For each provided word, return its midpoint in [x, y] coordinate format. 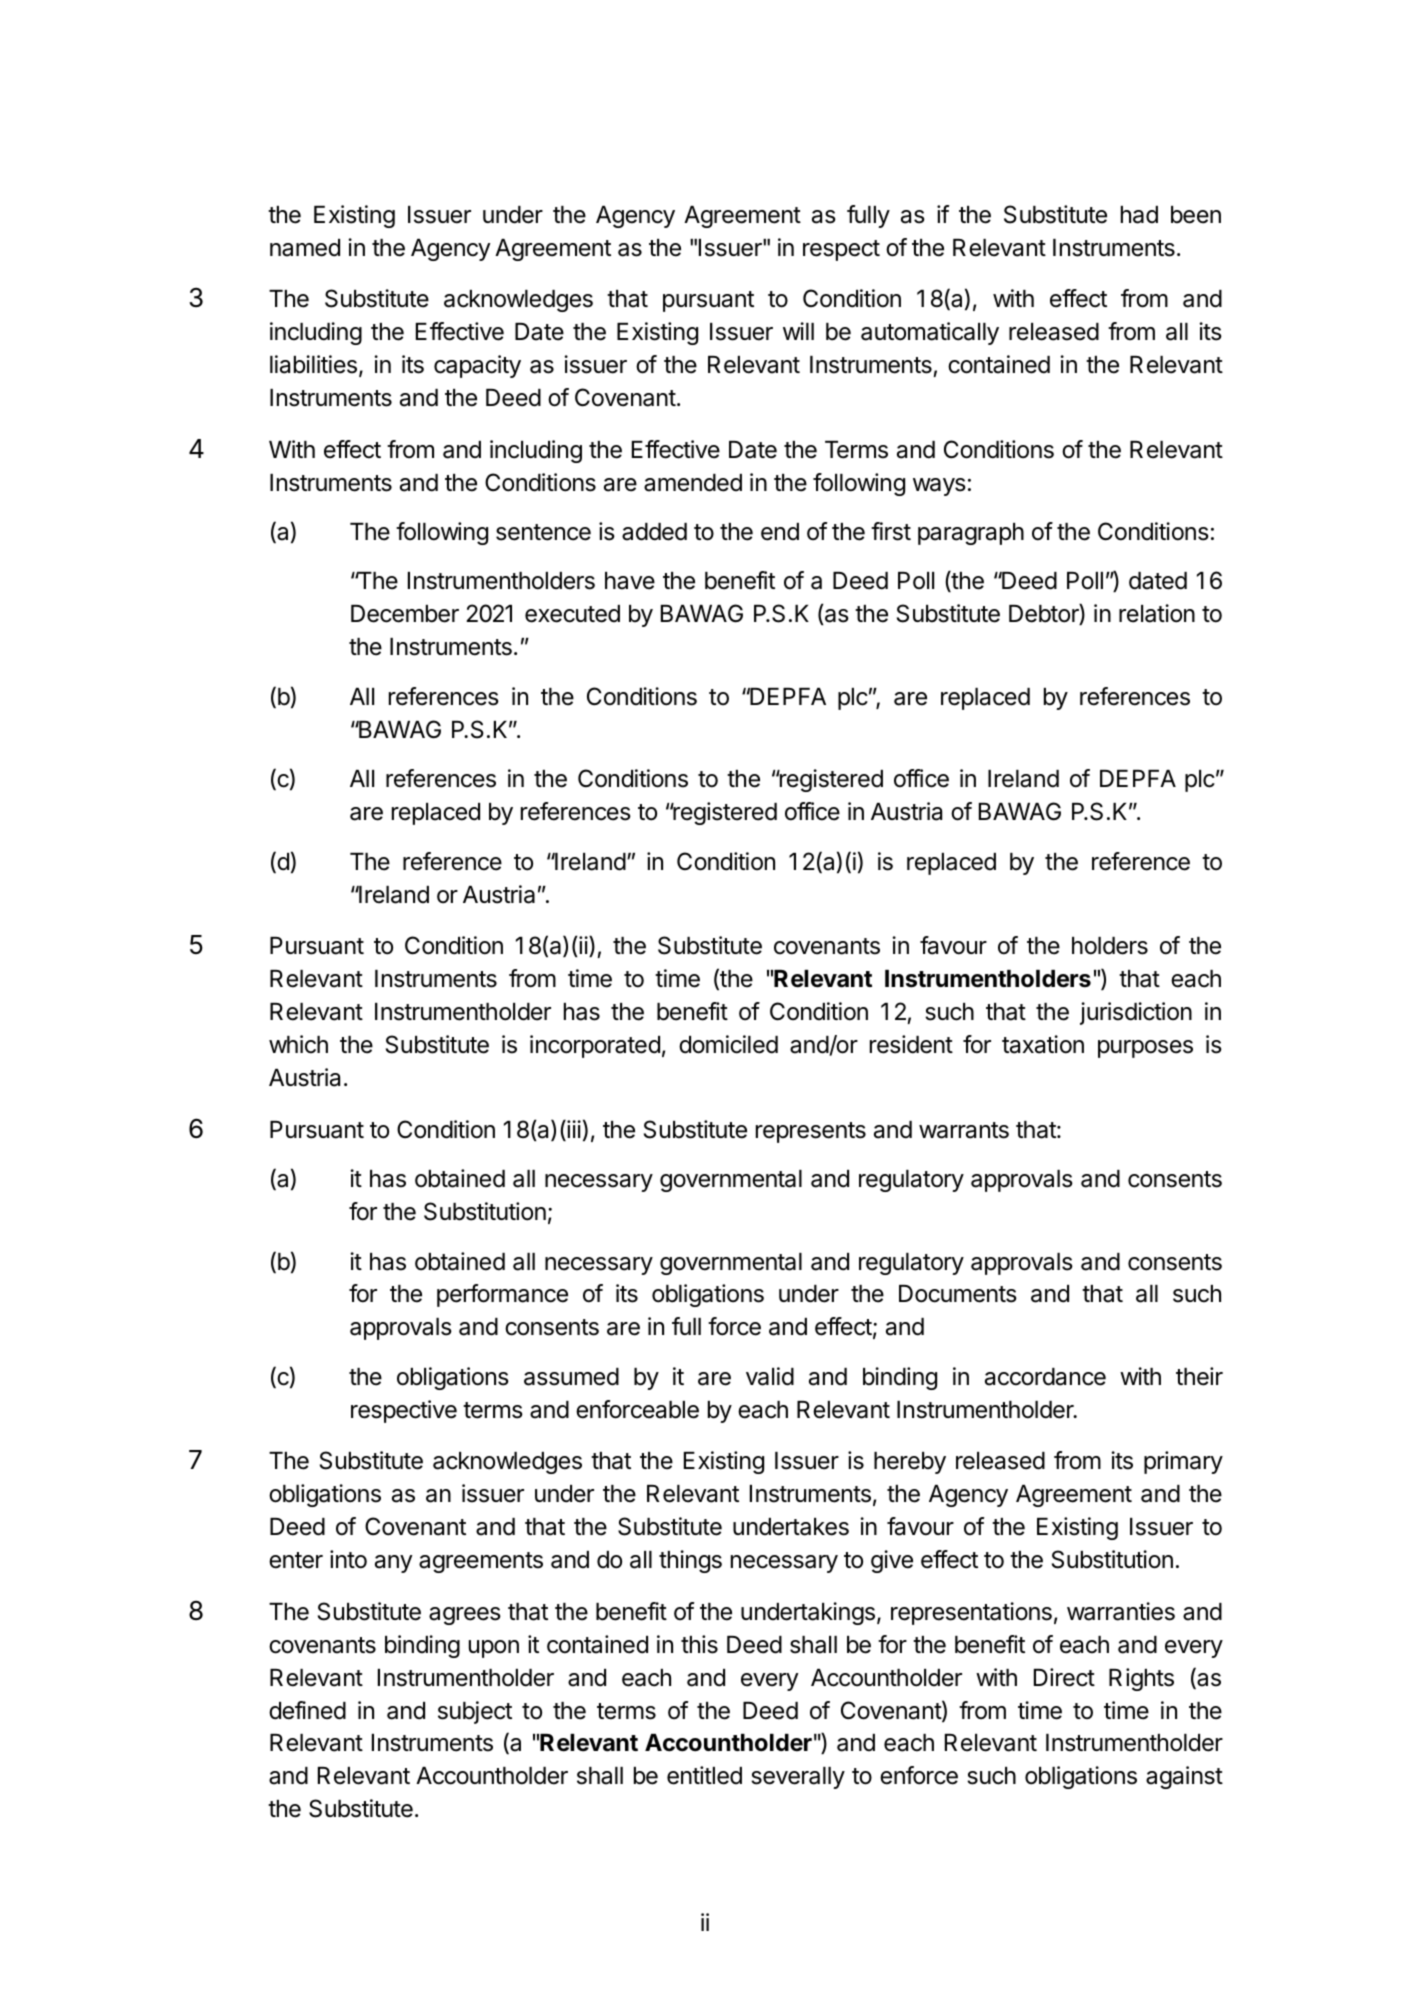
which [298, 1044]
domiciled [728, 1044]
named [305, 248]
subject [475, 1712]
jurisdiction [1136, 1013]
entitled [704, 1775]
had [1139, 215]
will [798, 331]
